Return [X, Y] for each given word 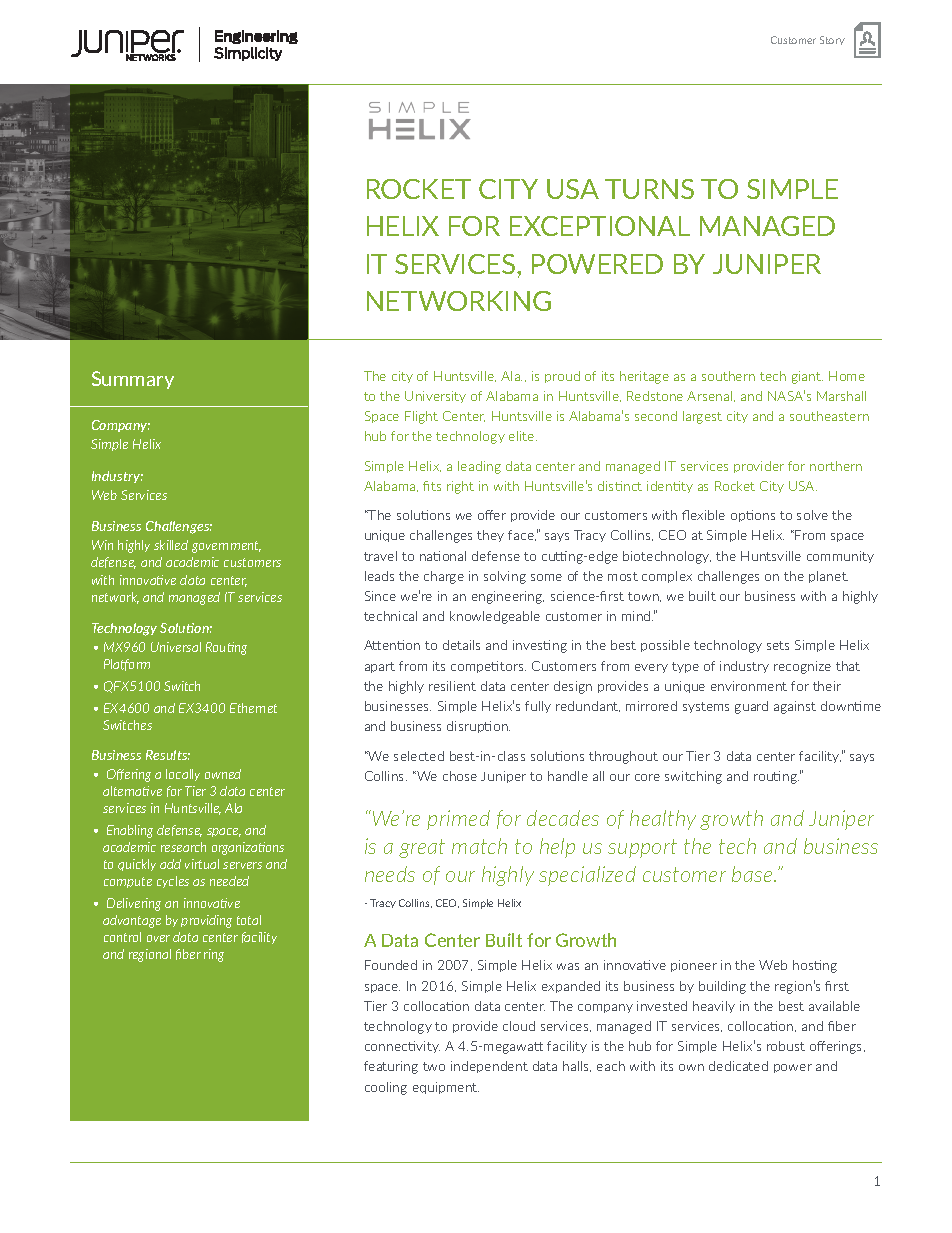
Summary [133, 380]
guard [751, 707]
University [435, 397]
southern [728, 376]
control [122, 937]
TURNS [649, 189]
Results [168, 755]
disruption [478, 727]
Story [832, 40]
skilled [171, 545]
